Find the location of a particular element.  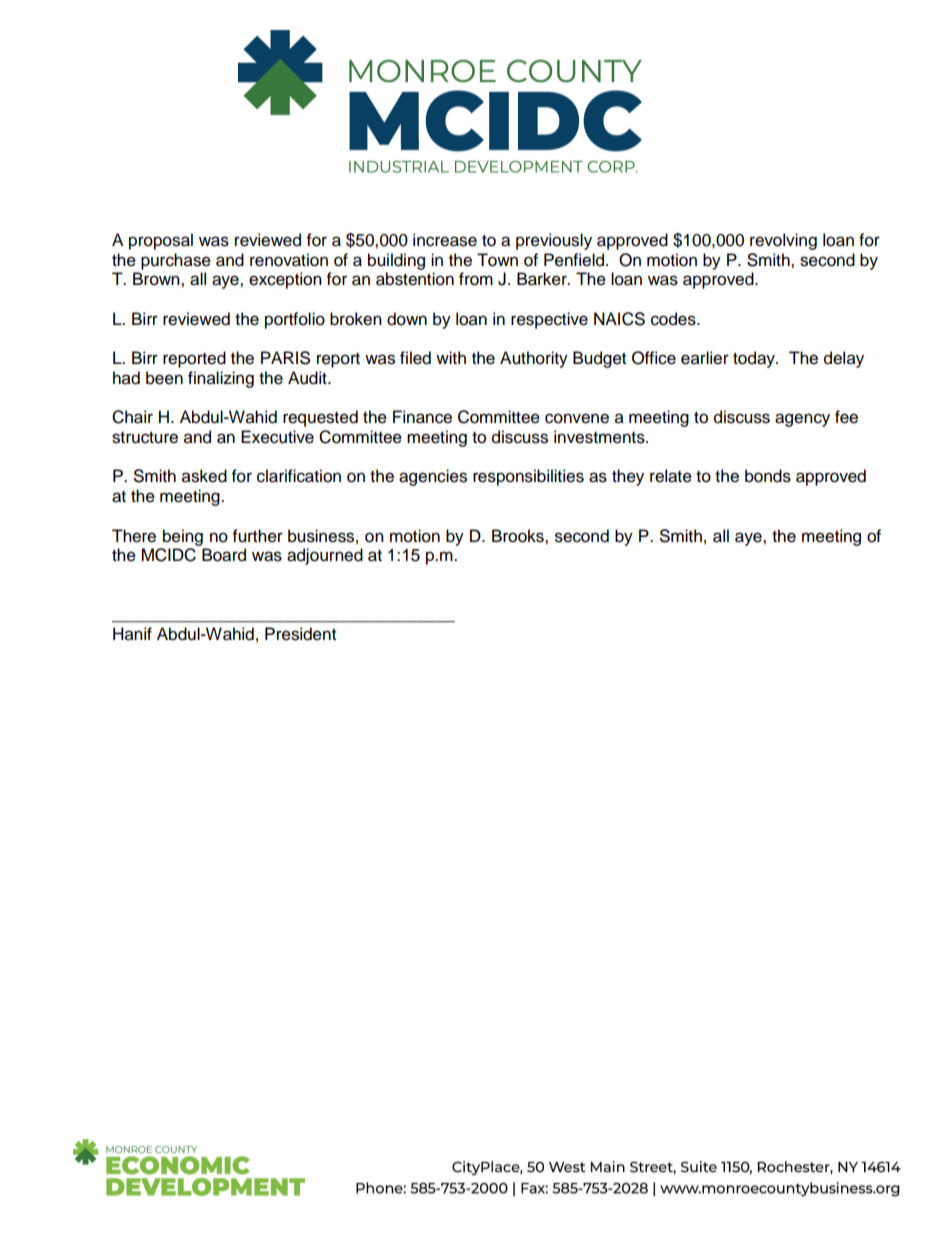

relate is located at coordinates (671, 476).
